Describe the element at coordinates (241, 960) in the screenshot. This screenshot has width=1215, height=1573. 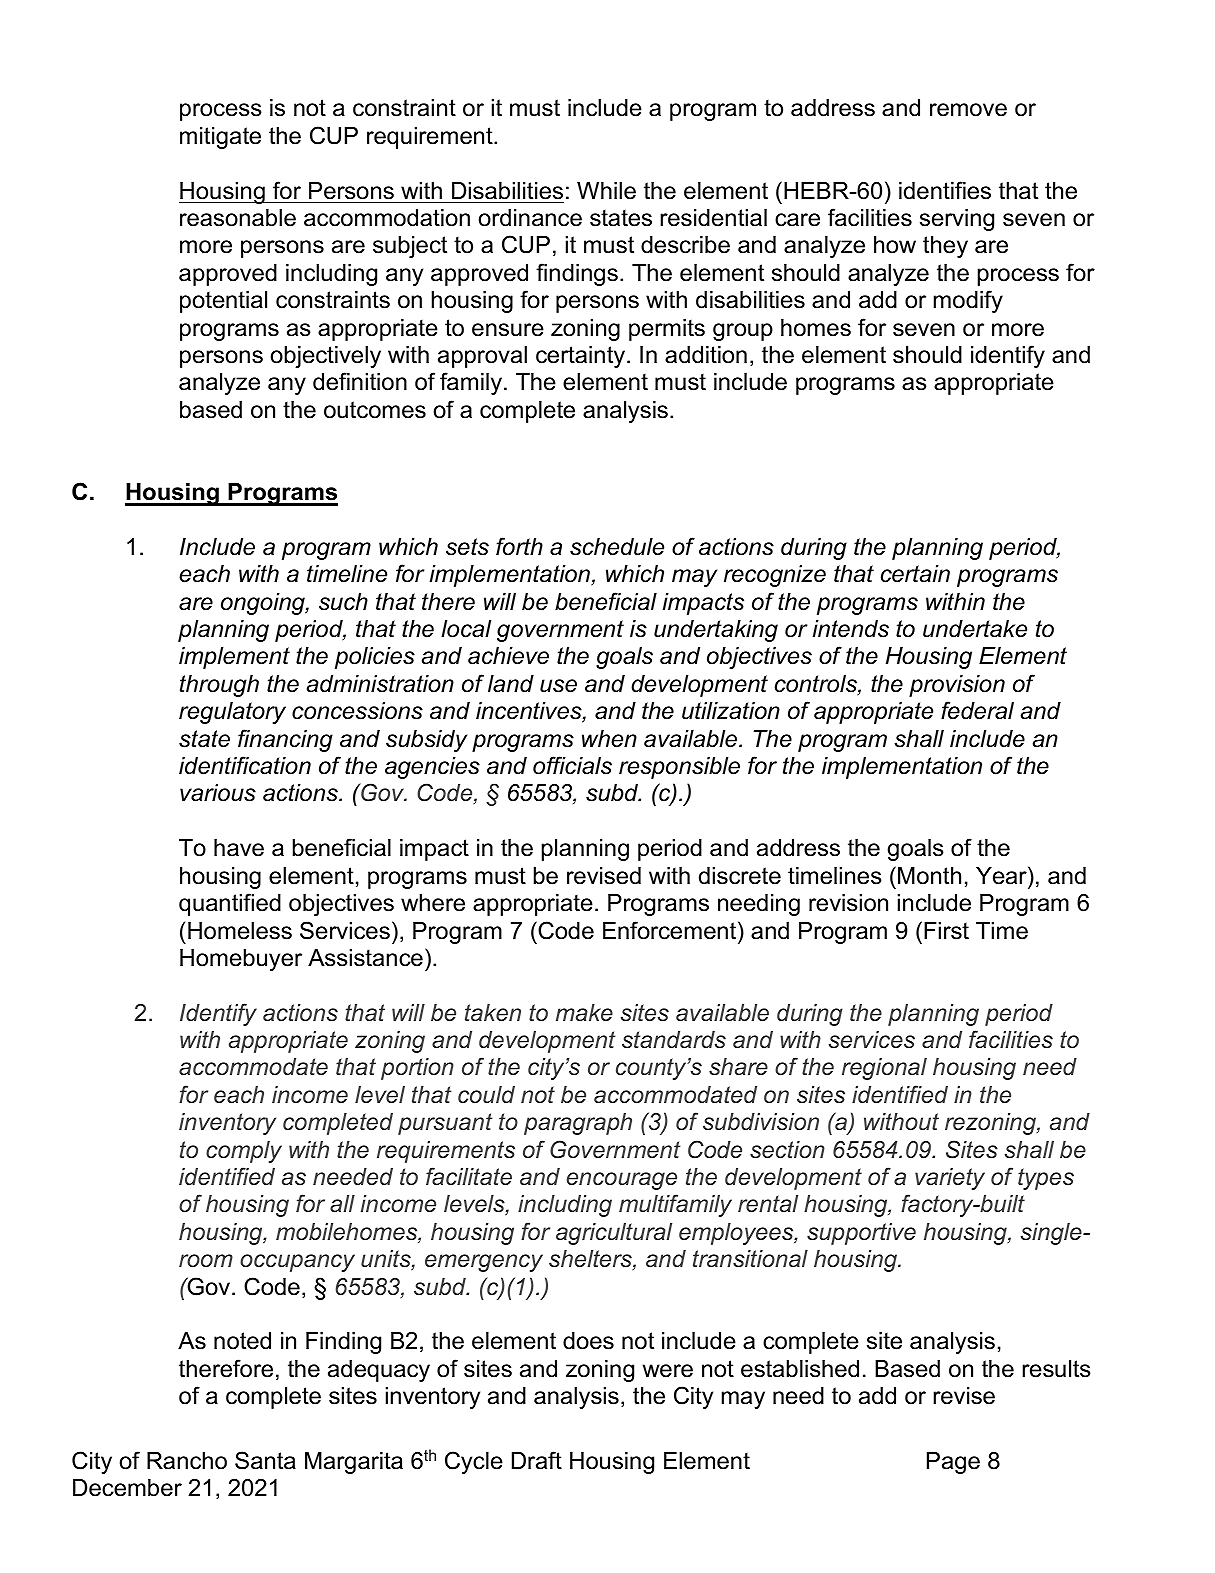
I see `Homebuyer` at that location.
